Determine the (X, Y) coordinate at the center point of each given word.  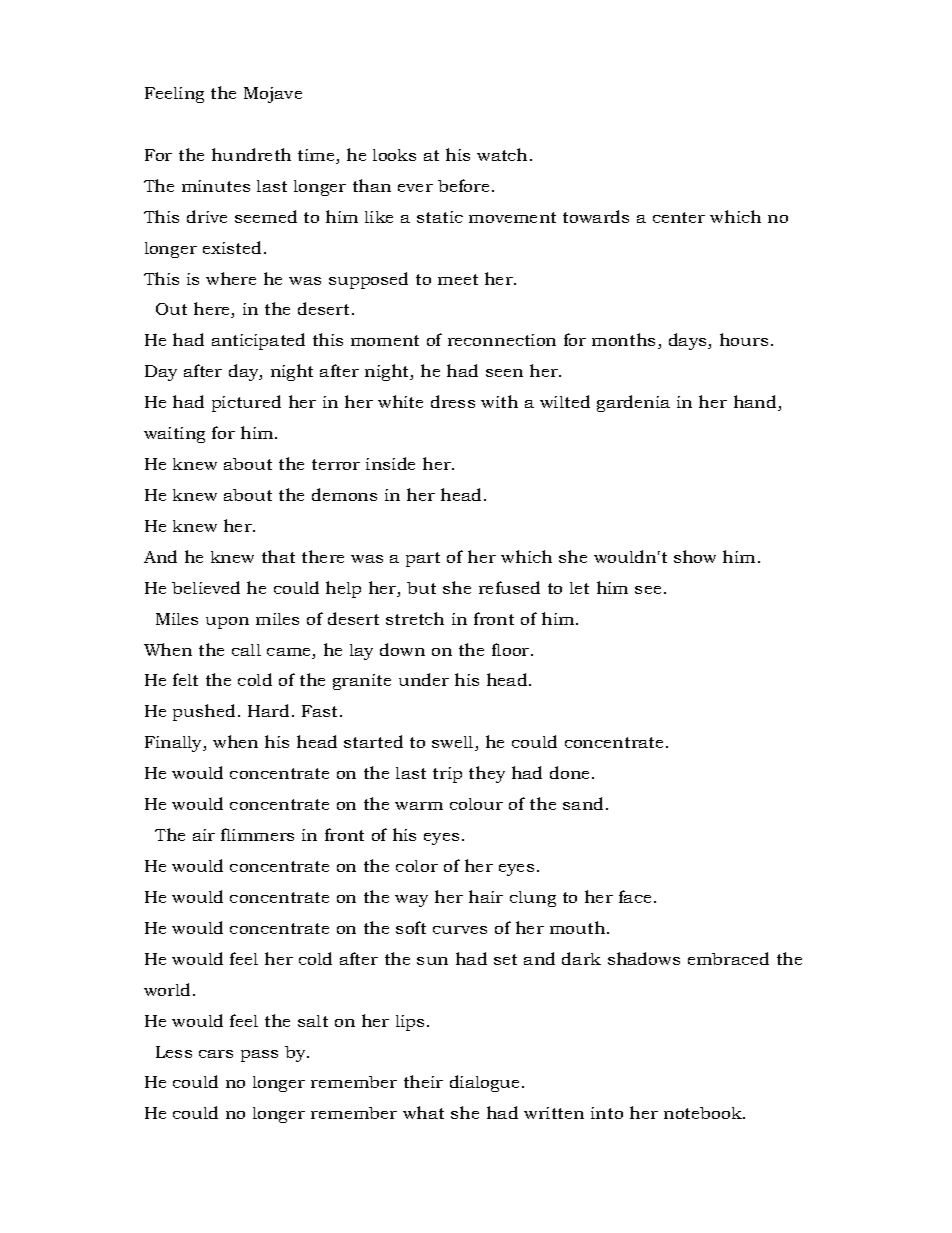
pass (259, 1056)
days (689, 341)
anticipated (258, 341)
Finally (175, 744)
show (695, 556)
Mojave (273, 95)
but (421, 588)
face (635, 896)
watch (504, 154)
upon (227, 623)
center (679, 217)
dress (453, 401)
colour (476, 804)
